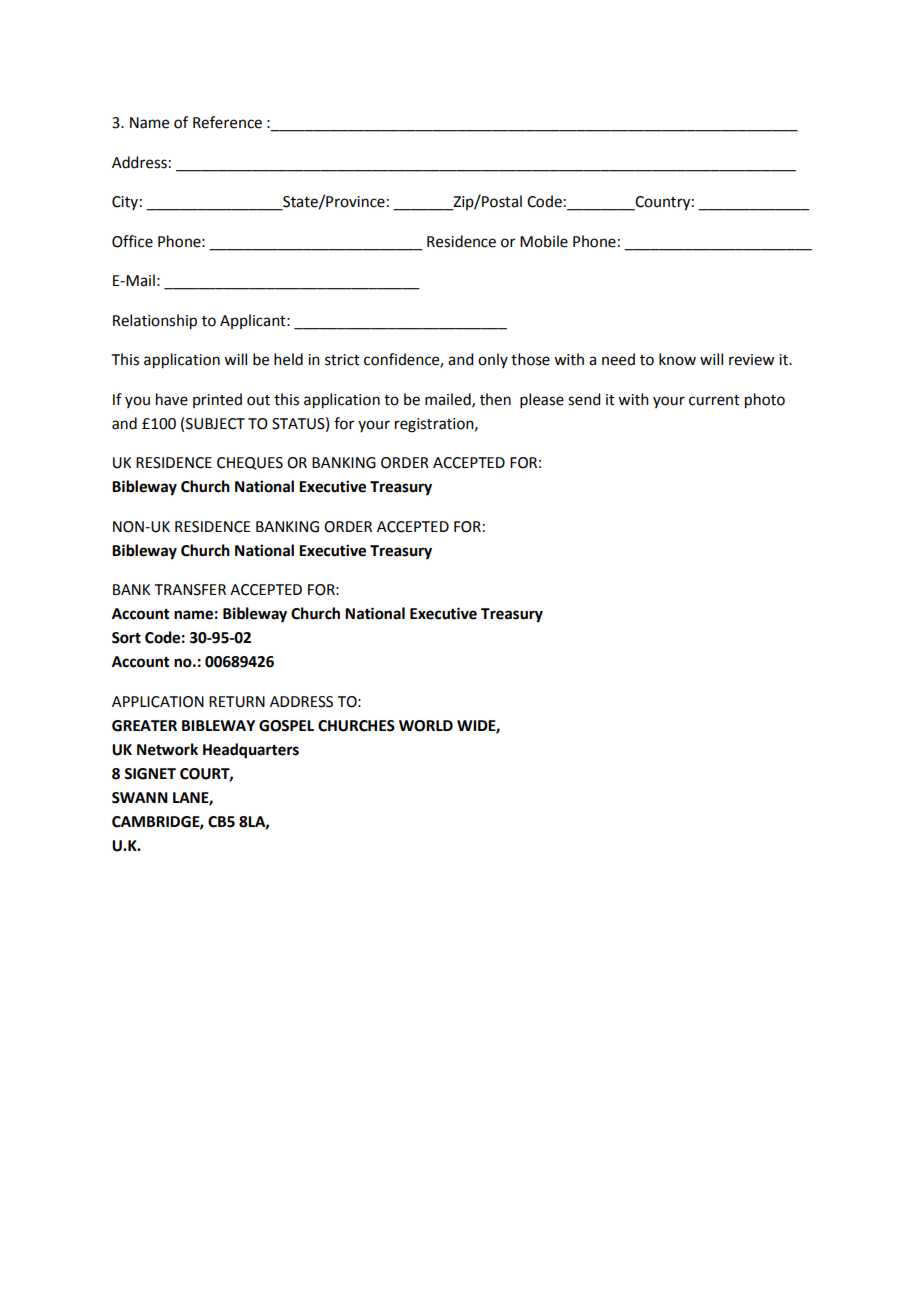  Describe the element at coordinates (150, 774) in the document. I see `SIGNET` at that location.
